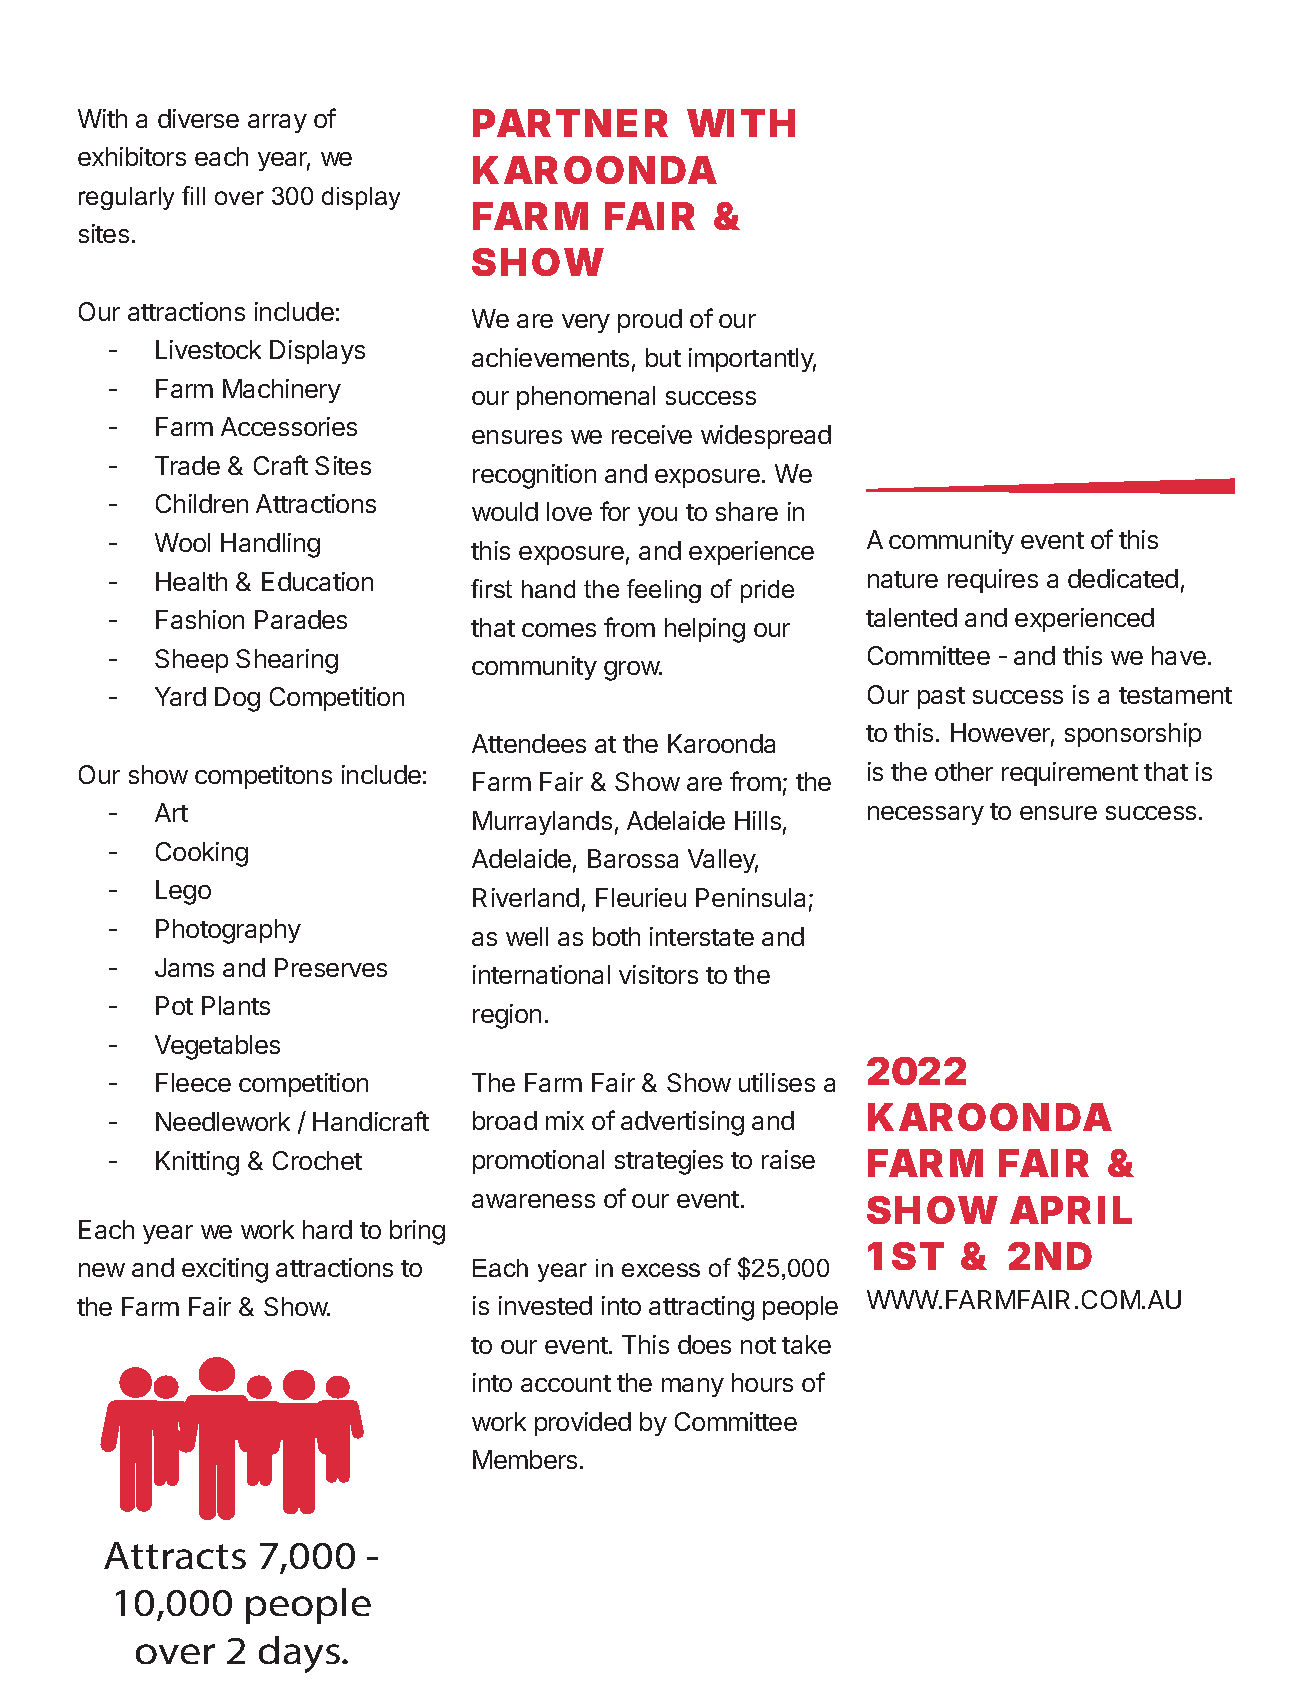 The width and height of the screenshot is (1312, 1698). What do you see at coordinates (193, 195) in the screenshot?
I see `fill` at bounding box center [193, 195].
